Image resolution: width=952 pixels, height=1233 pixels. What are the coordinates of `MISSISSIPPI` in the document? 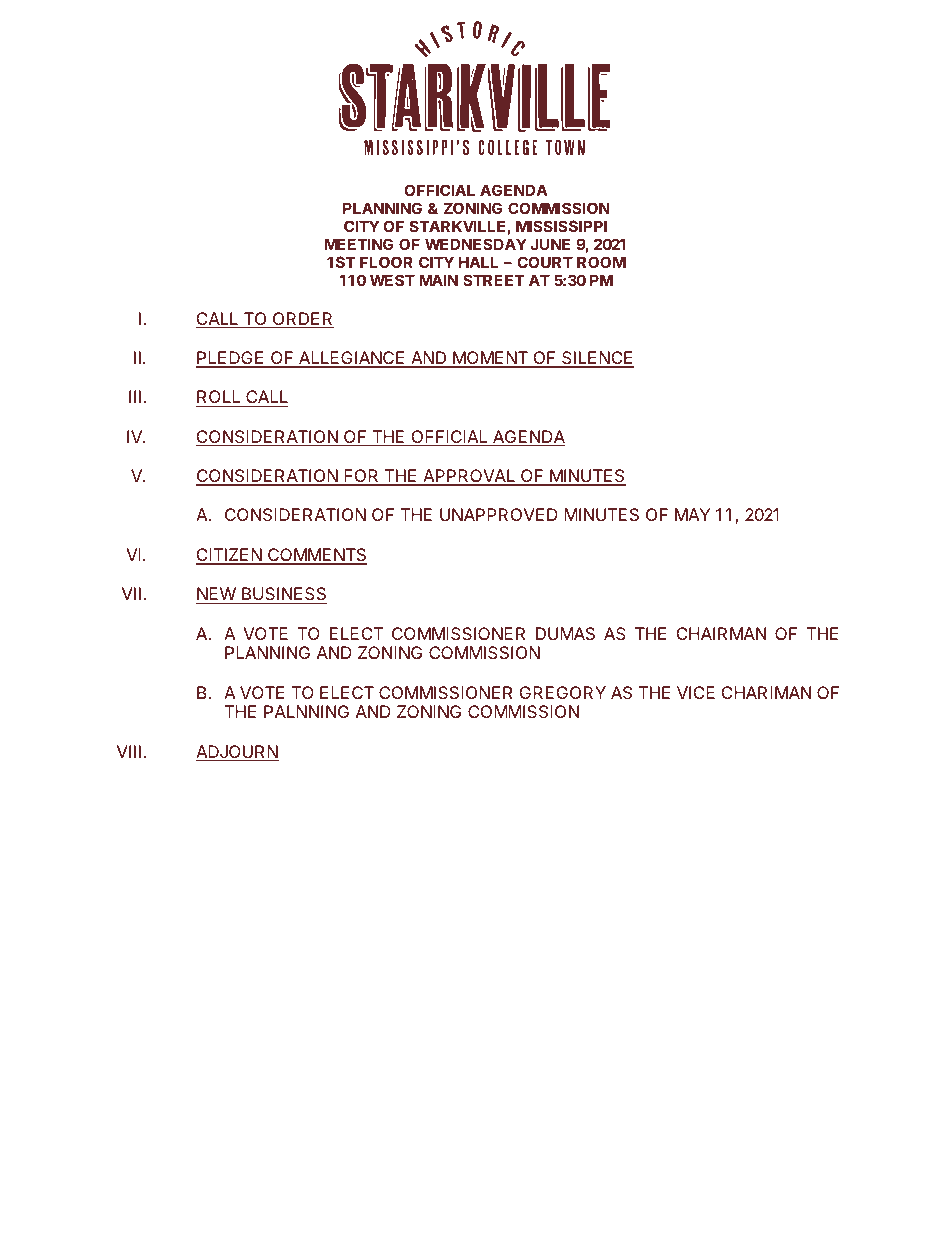 It's located at (561, 226).
